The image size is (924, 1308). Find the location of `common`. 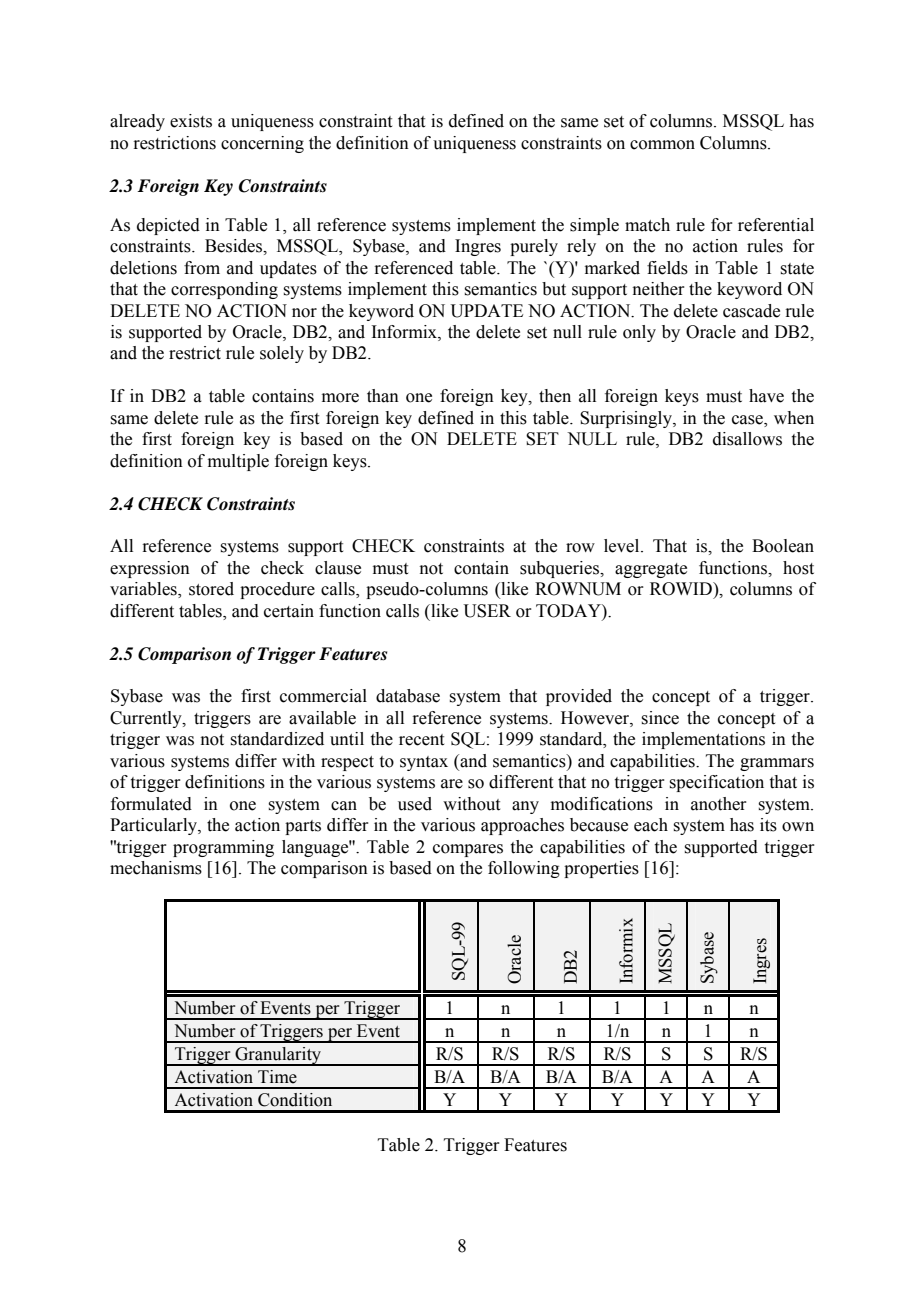

common is located at coordinates (662, 145).
